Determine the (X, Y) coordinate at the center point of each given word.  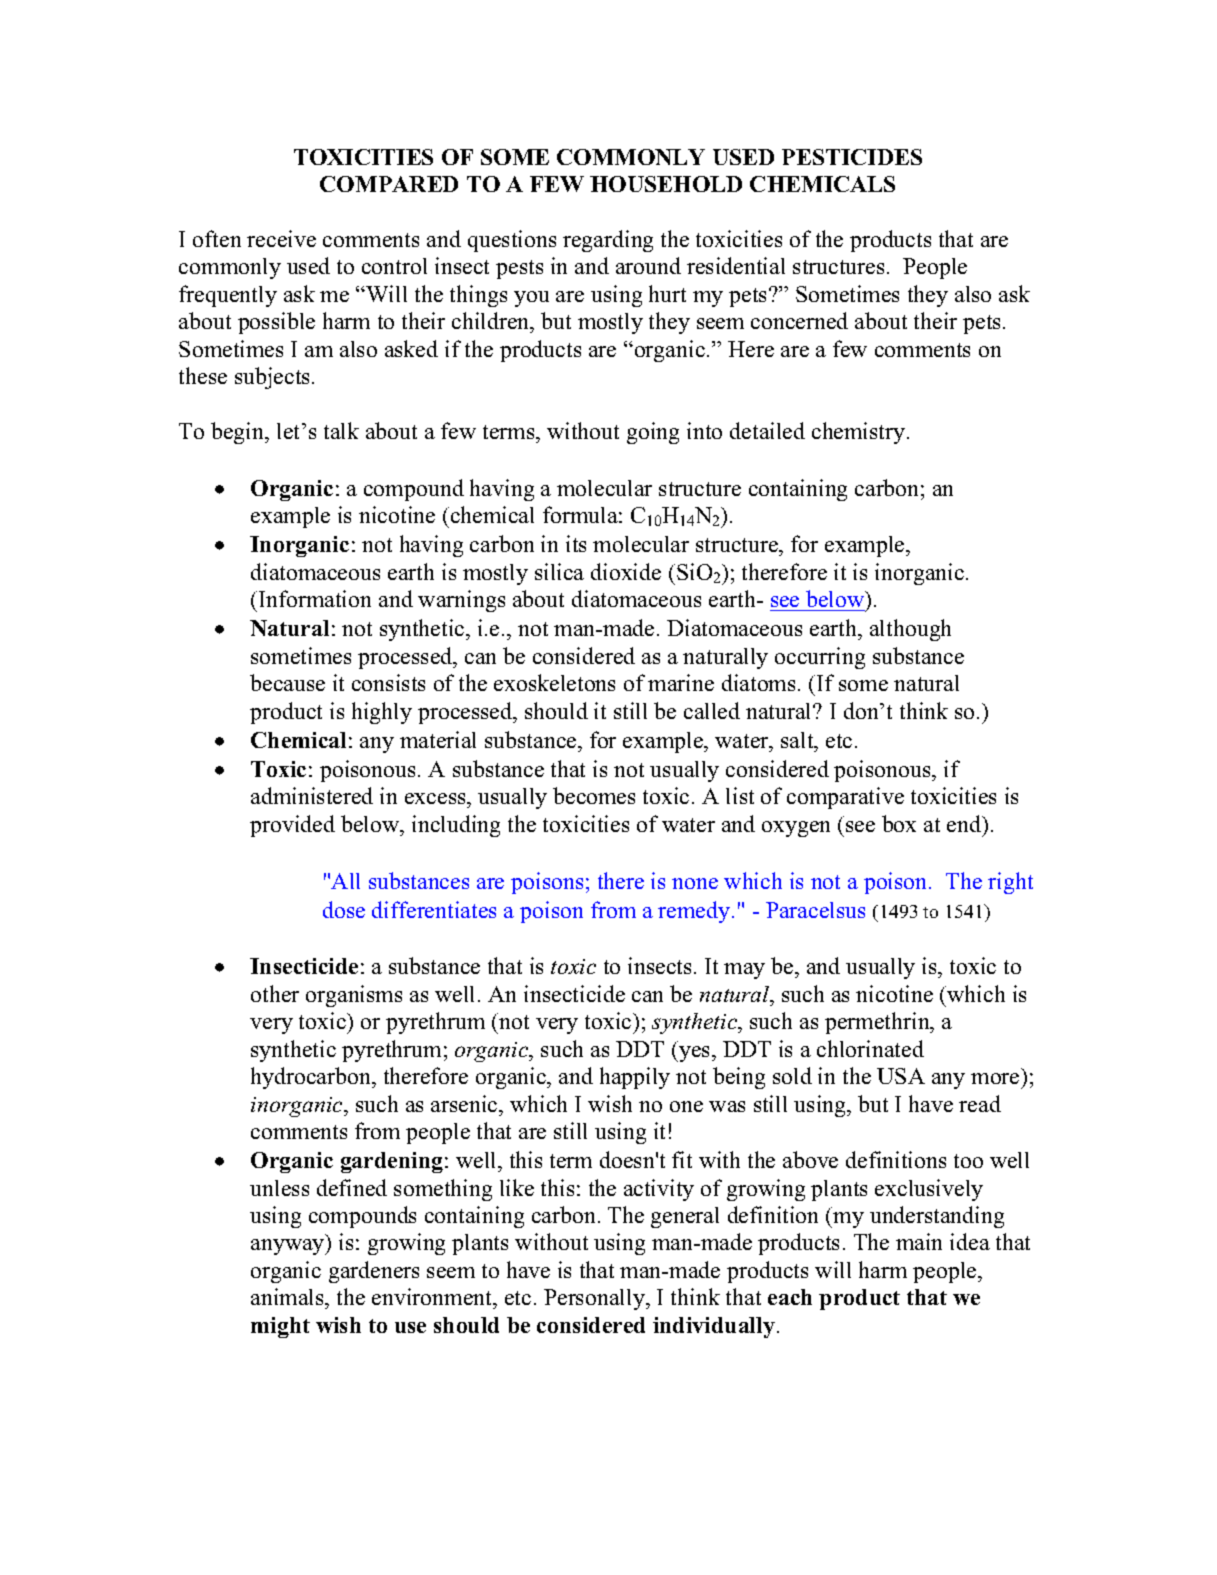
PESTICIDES (852, 157)
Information (315, 598)
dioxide (626, 571)
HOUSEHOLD (666, 184)
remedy (695, 912)
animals (288, 1298)
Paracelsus (815, 910)
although (910, 630)
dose (344, 909)
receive (281, 238)
